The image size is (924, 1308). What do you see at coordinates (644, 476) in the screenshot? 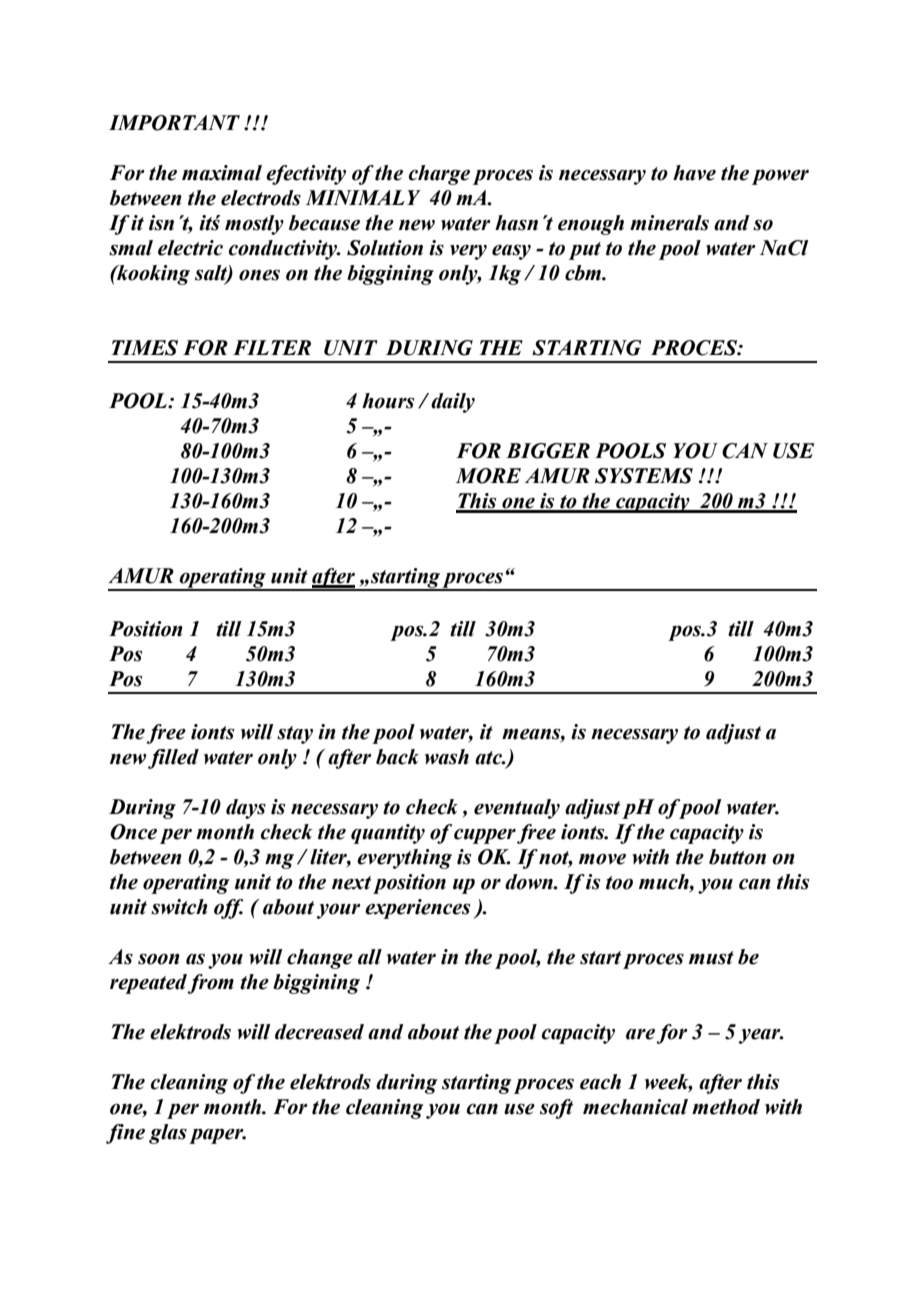
I see `SYSTEMS` at bounding box center [644, 476].
